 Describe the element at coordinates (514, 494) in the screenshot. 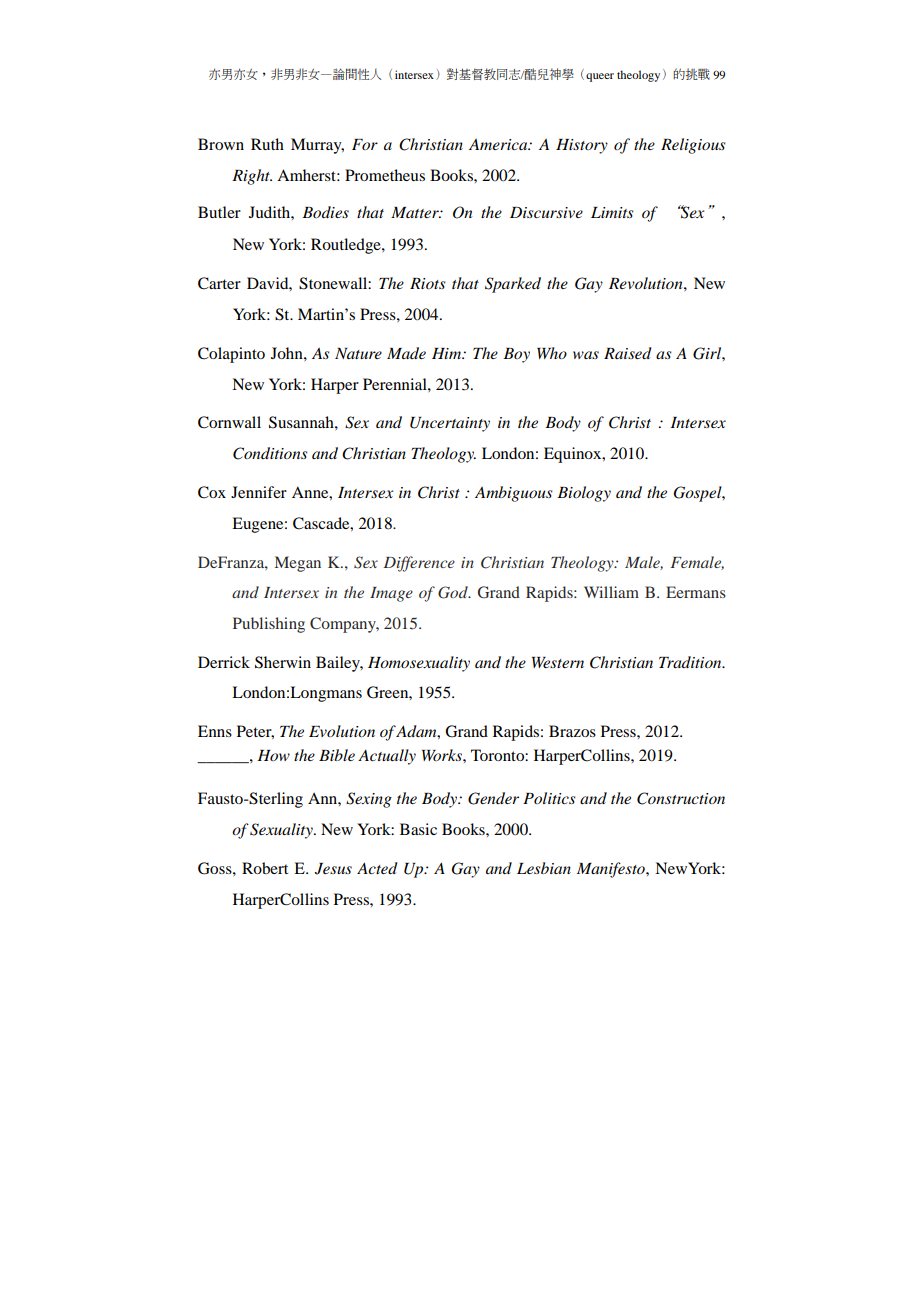

I see `Ambiguous` at that location.
